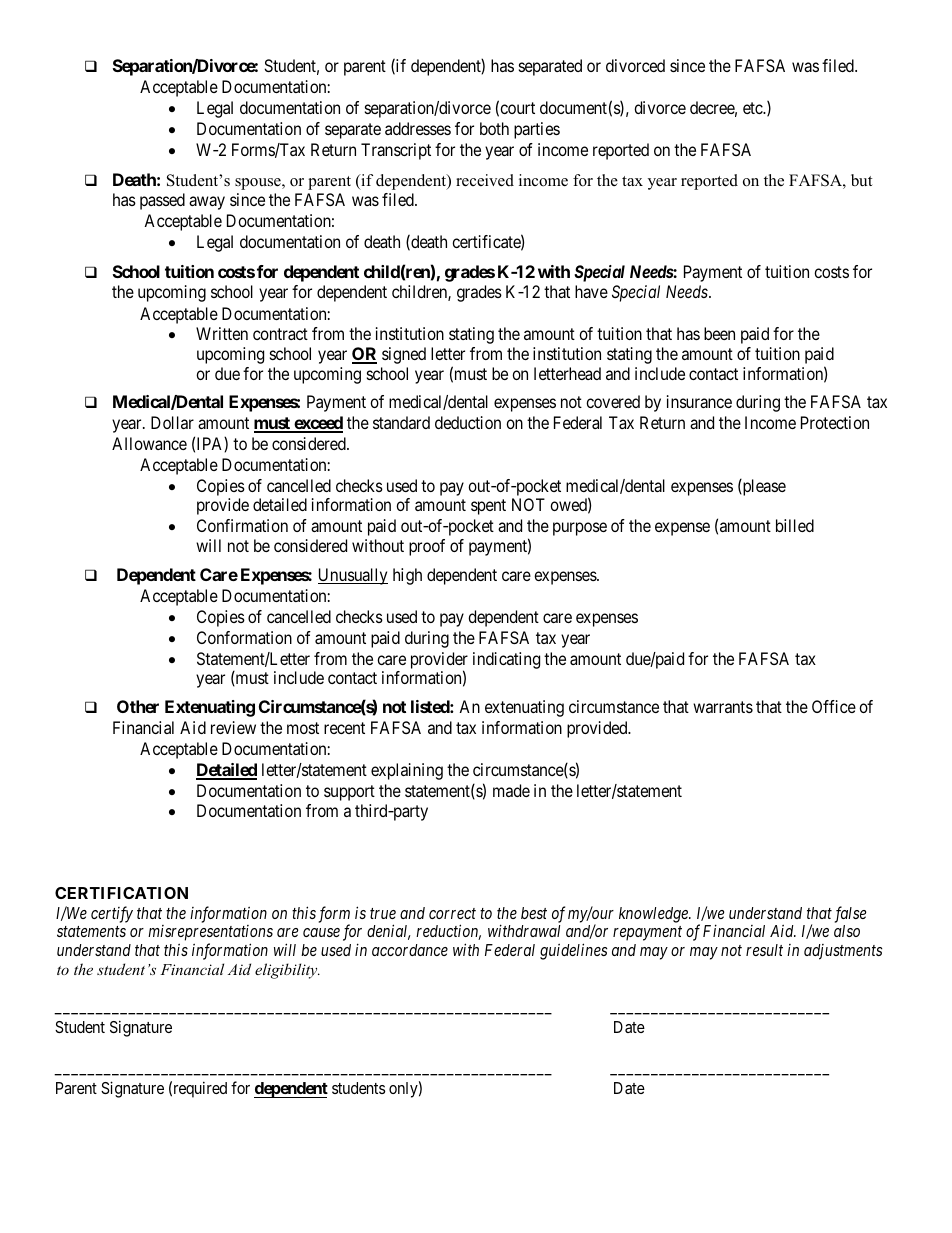 The image size is (952, 1233). What do you see at coordinates (207, 203) in the image?
I see `away` at bounding box center [207, 203].
